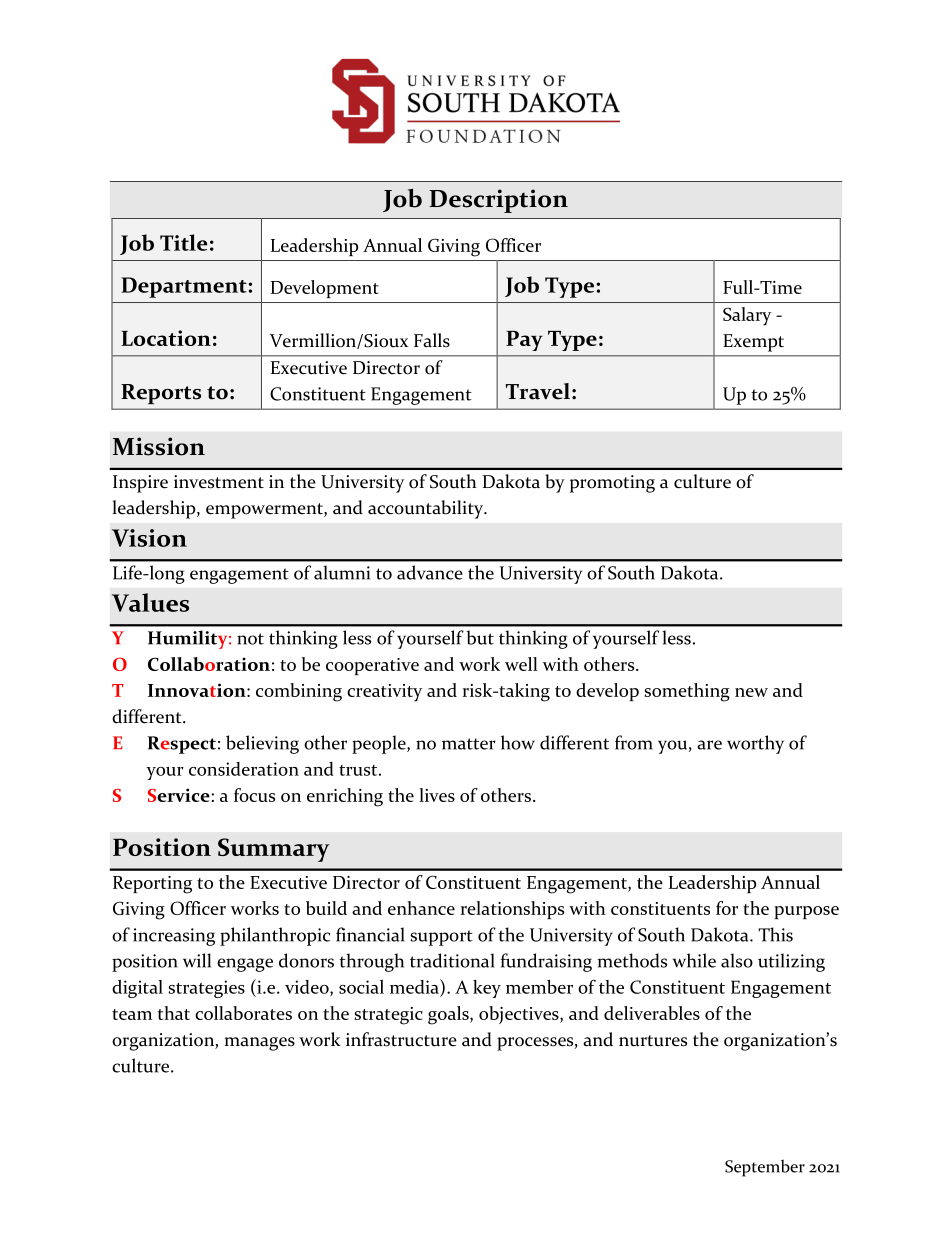 The image size is (952, 1233). I want to click on also, so click(737, 960).
